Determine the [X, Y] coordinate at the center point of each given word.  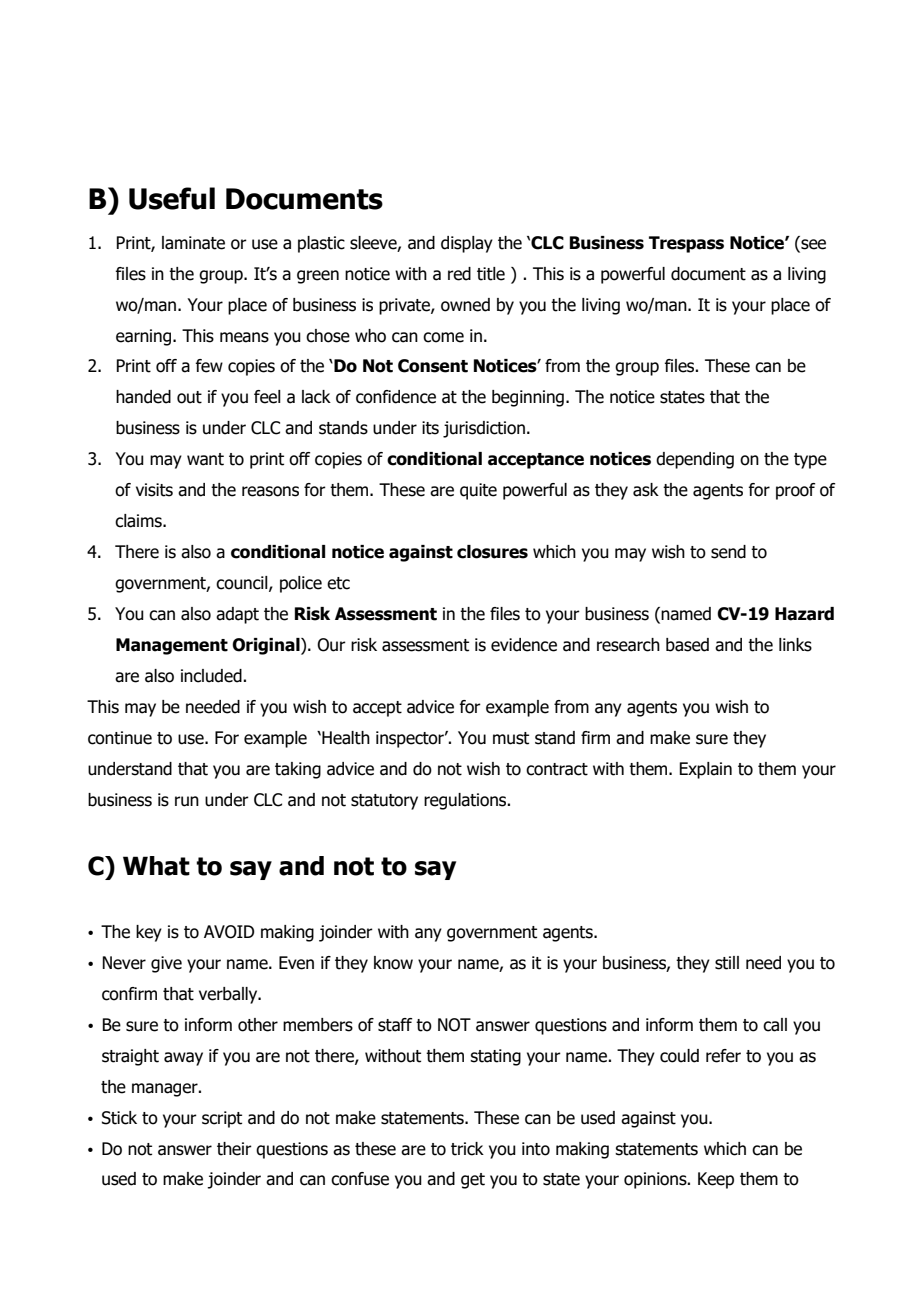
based [687, 645]
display [467, 244]
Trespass [686, 244]
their [234, 1149]
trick [467, 1149]
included [212, 676]
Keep [716, 1180]
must [511, 738]
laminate [193, 243]
